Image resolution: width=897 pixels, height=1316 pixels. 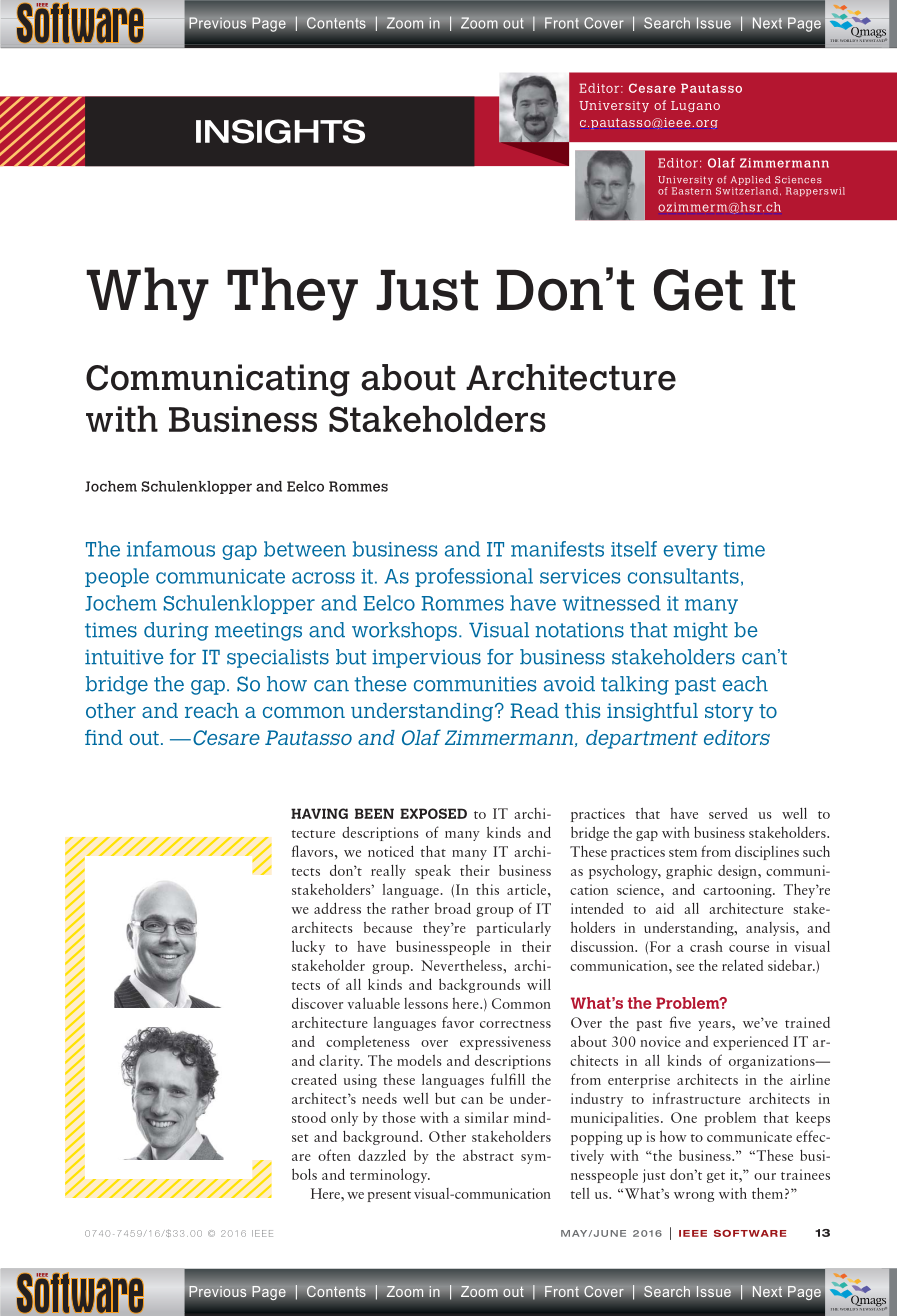 I want to click on abstract, so click(x=488, y=1155).
